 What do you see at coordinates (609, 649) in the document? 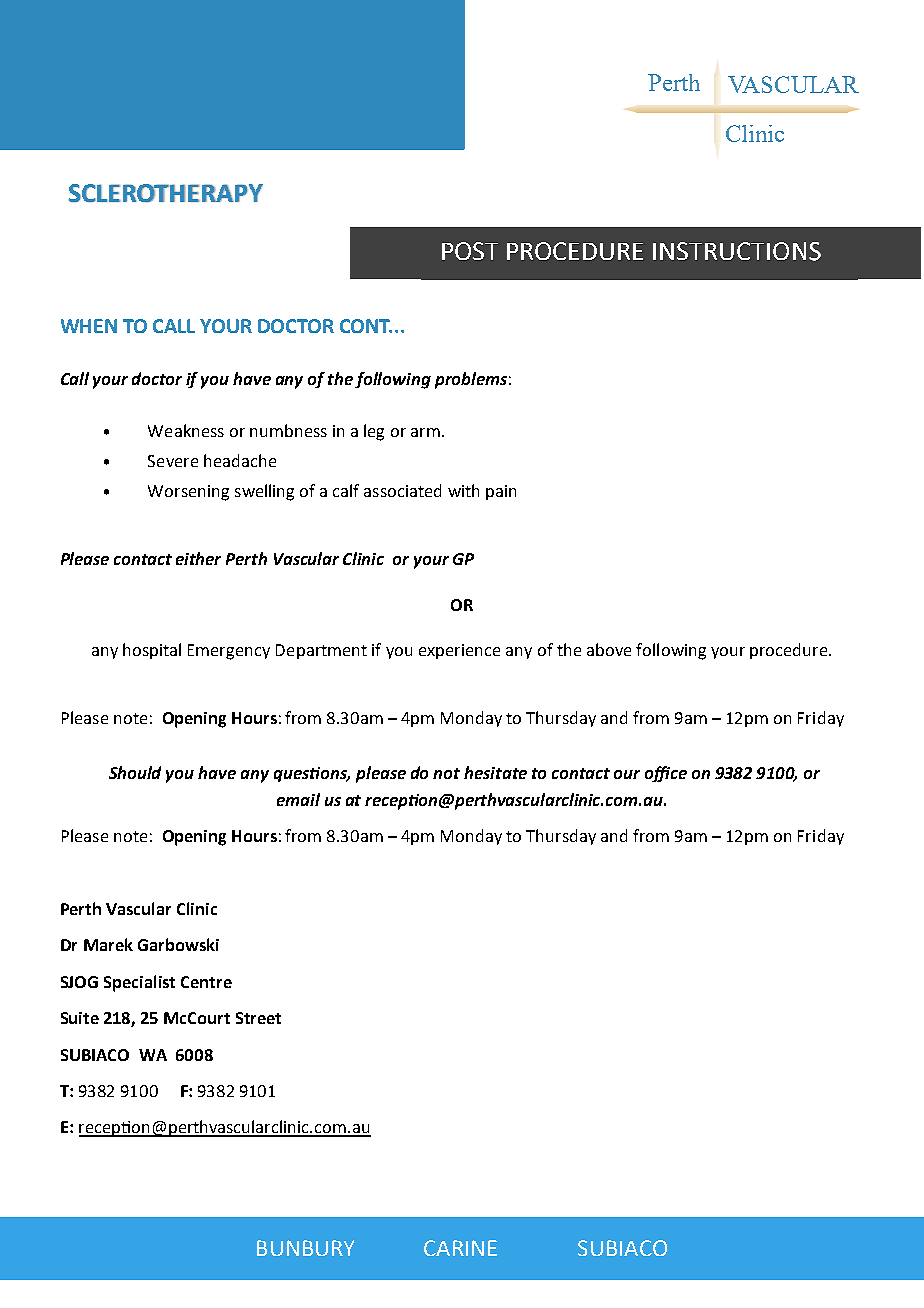
I see `above` at bounding box center [609, 649].
